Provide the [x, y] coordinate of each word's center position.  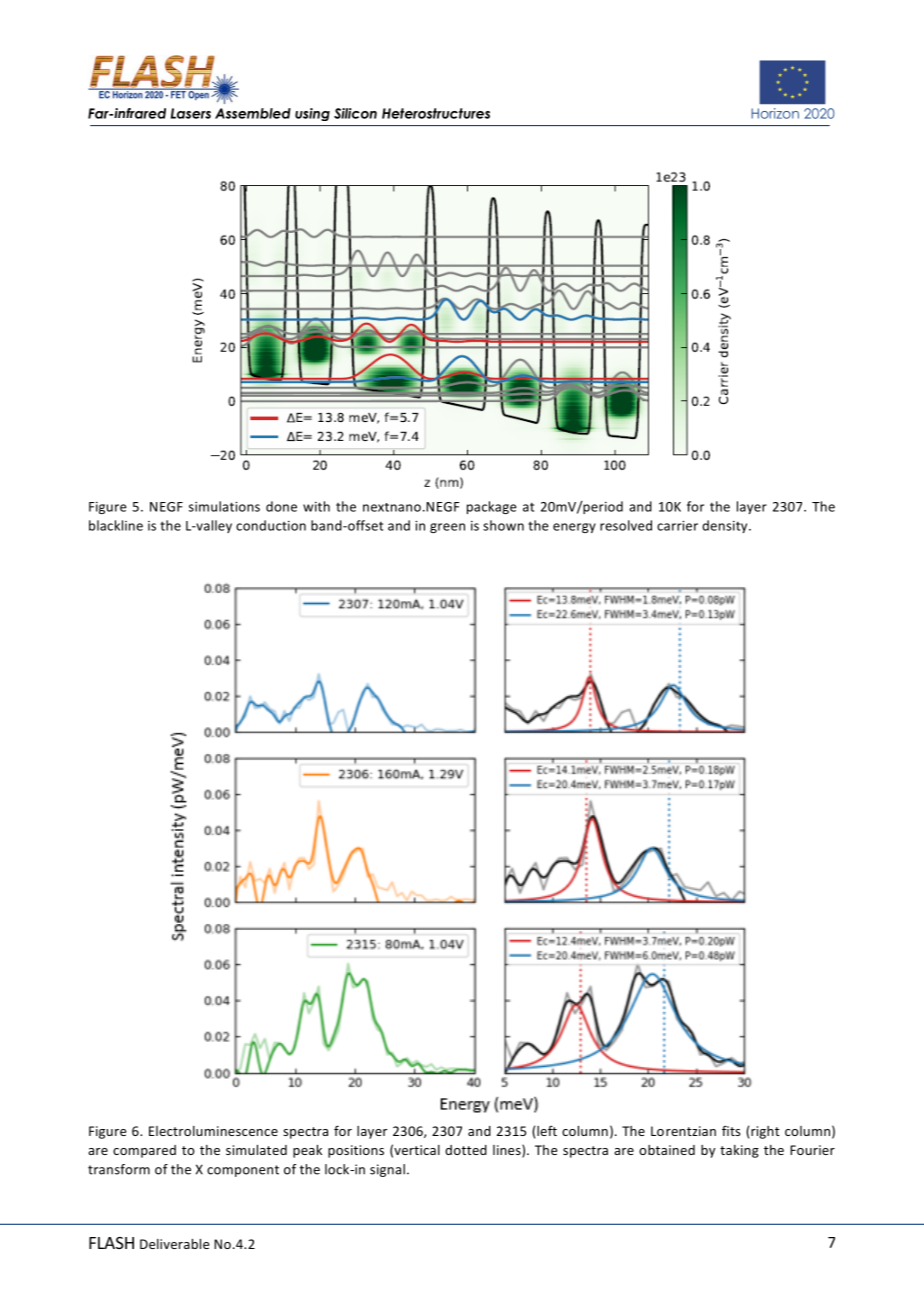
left [547, 1130]
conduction [271, 525]
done [281, 506]
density [726, 526]
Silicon [355, 113]
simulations [224, 506]
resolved [626, 525]
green [447, 528]
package [492, 507]
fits [731, 1130]
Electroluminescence [213, 1131]
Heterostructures [436, 113]
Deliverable [174, 1244]
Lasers [191, 113]
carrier [677, 526]
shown [503, 525]
